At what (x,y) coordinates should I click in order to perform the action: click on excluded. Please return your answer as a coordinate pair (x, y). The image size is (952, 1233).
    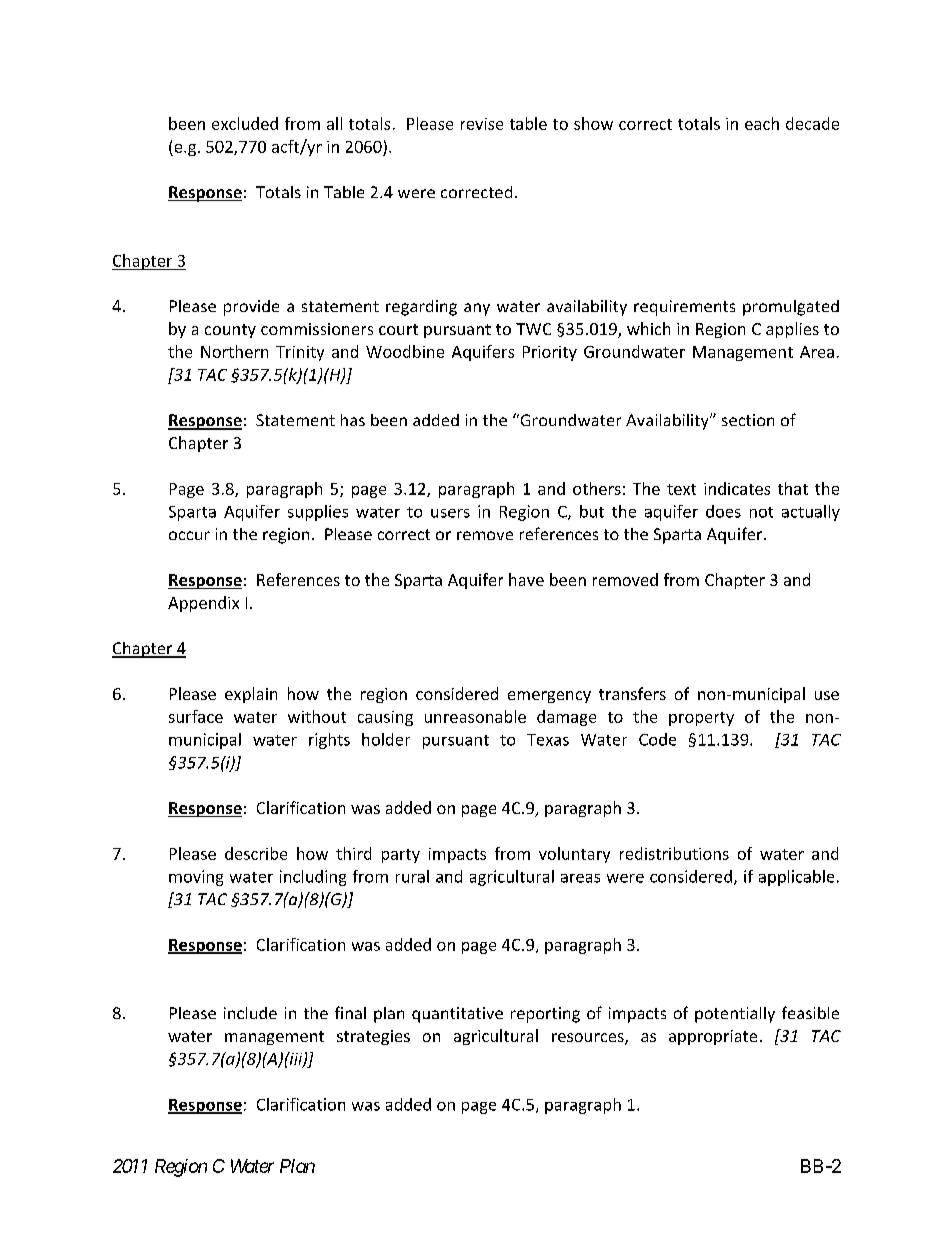
    Looking at the image, I should click on (245, 123).
